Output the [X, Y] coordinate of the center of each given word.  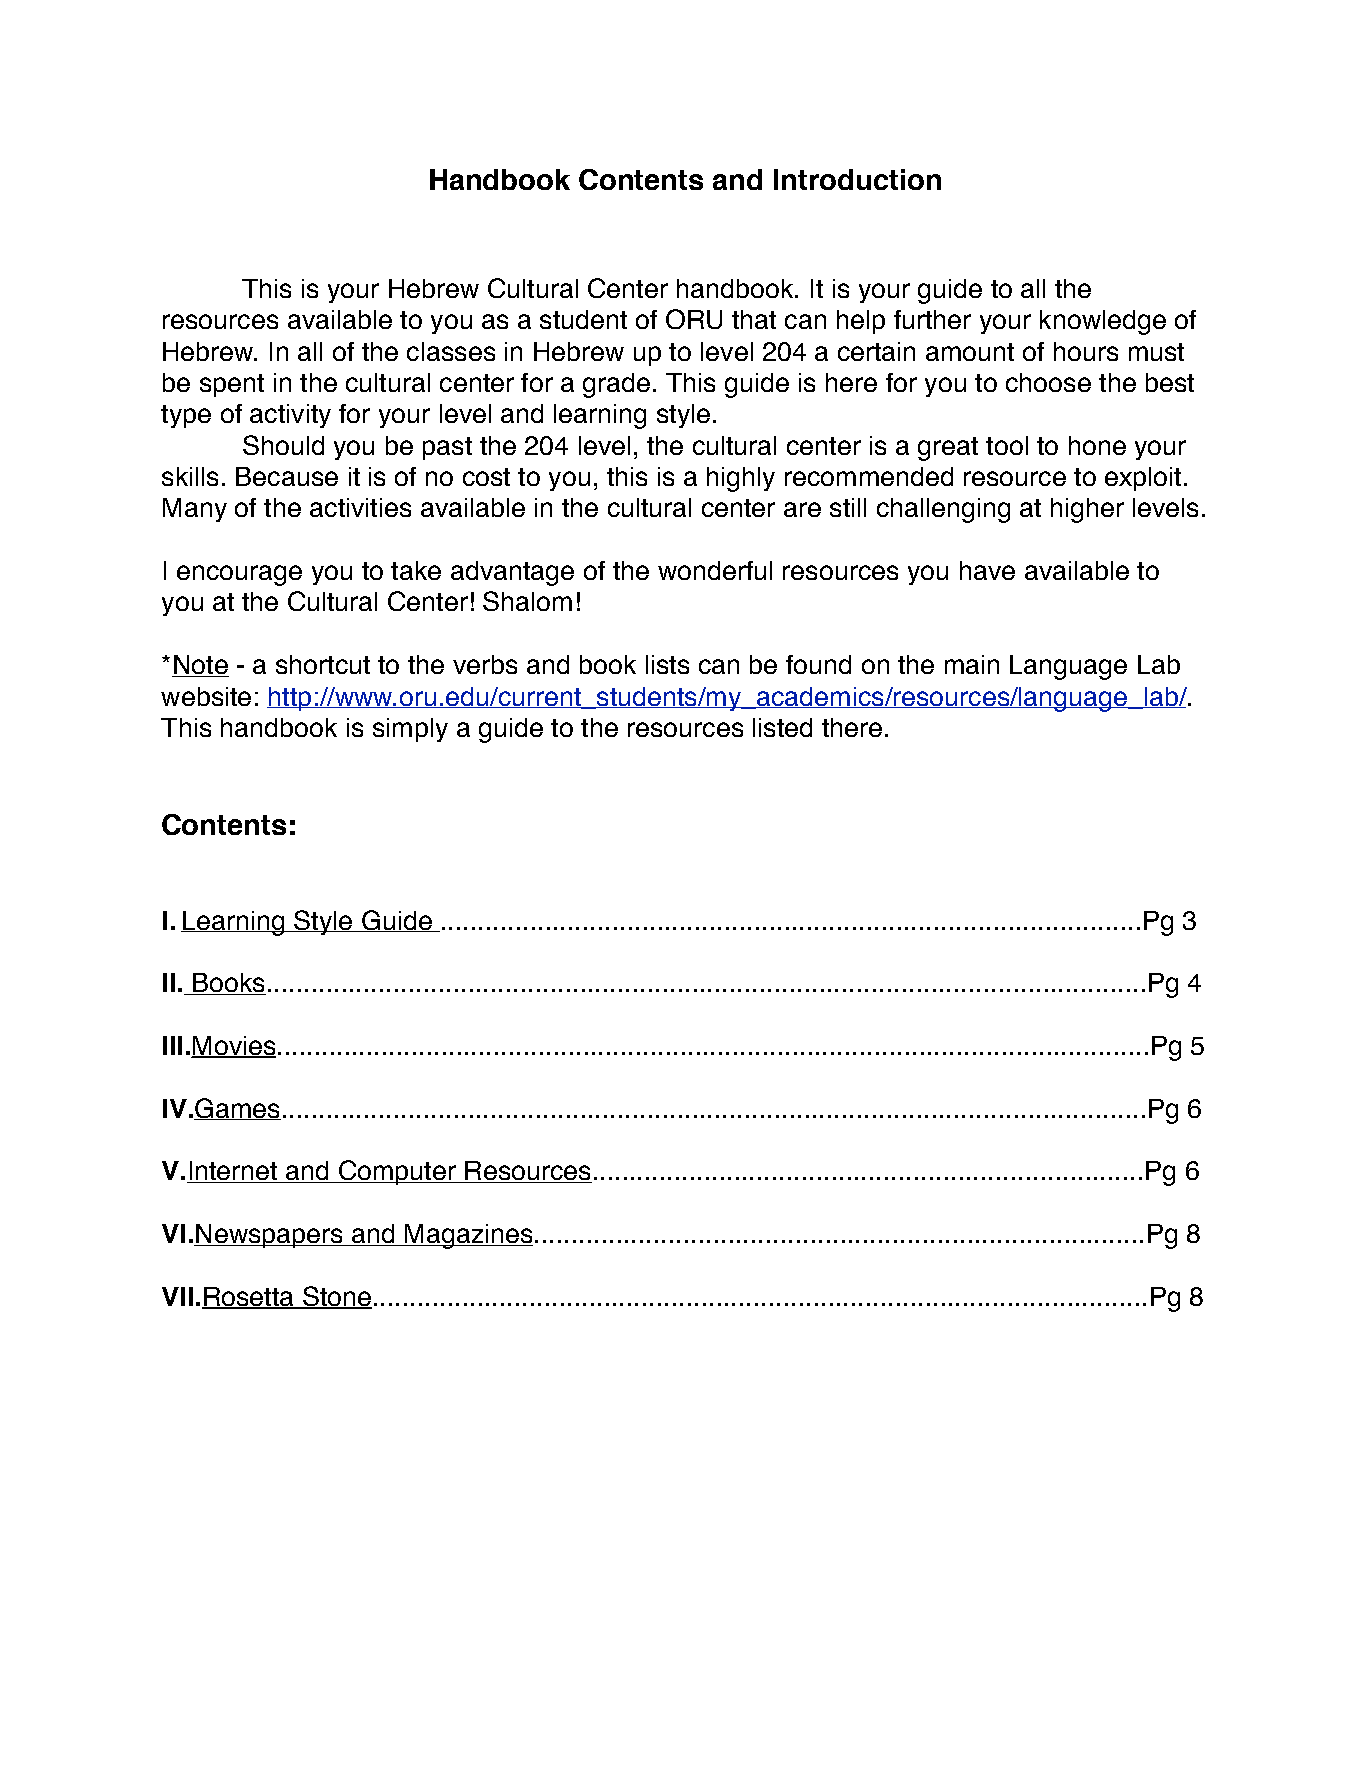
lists [667, 664]
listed [782, 727]
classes [451, 351]
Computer [397, 1172]
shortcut [323, 664]
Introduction [857, 179]
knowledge [1103, 322]
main [972, 664]
